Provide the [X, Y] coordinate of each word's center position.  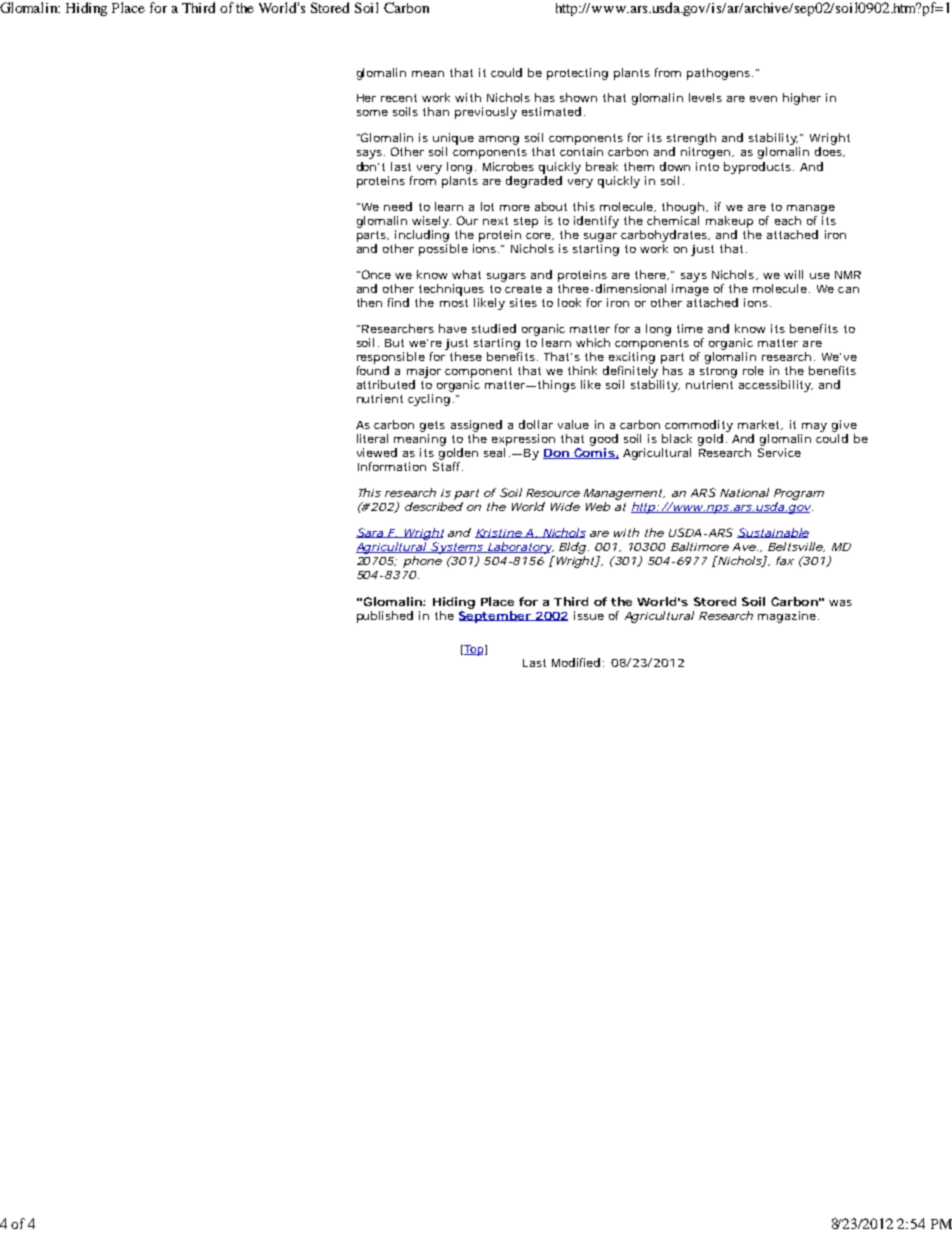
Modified [576, 662]
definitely [630, 372]
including [422, 236]
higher [802, 99]
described [434, 506]
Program [799, 494]
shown [578, 97]
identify [596, 222]
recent [399, 98]
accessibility [776, 386]
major [424, 372]
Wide [565, 506]
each [788, 220]
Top [474, 650]
